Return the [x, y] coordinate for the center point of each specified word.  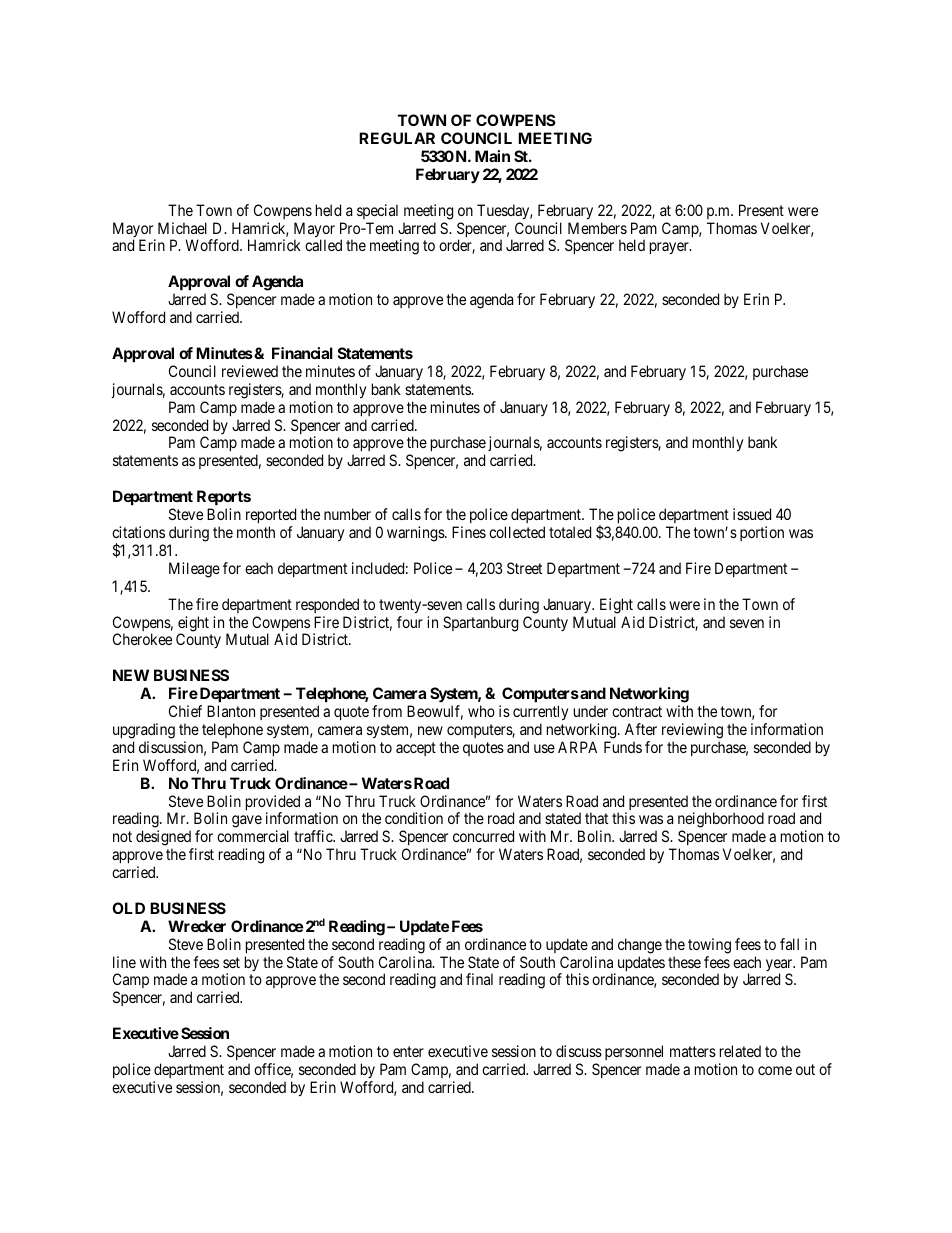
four [410, 622]
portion [762, 533]
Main [492, 156]
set [231, 962]
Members [597, 228]
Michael [182, 228]
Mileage [194, 570]
